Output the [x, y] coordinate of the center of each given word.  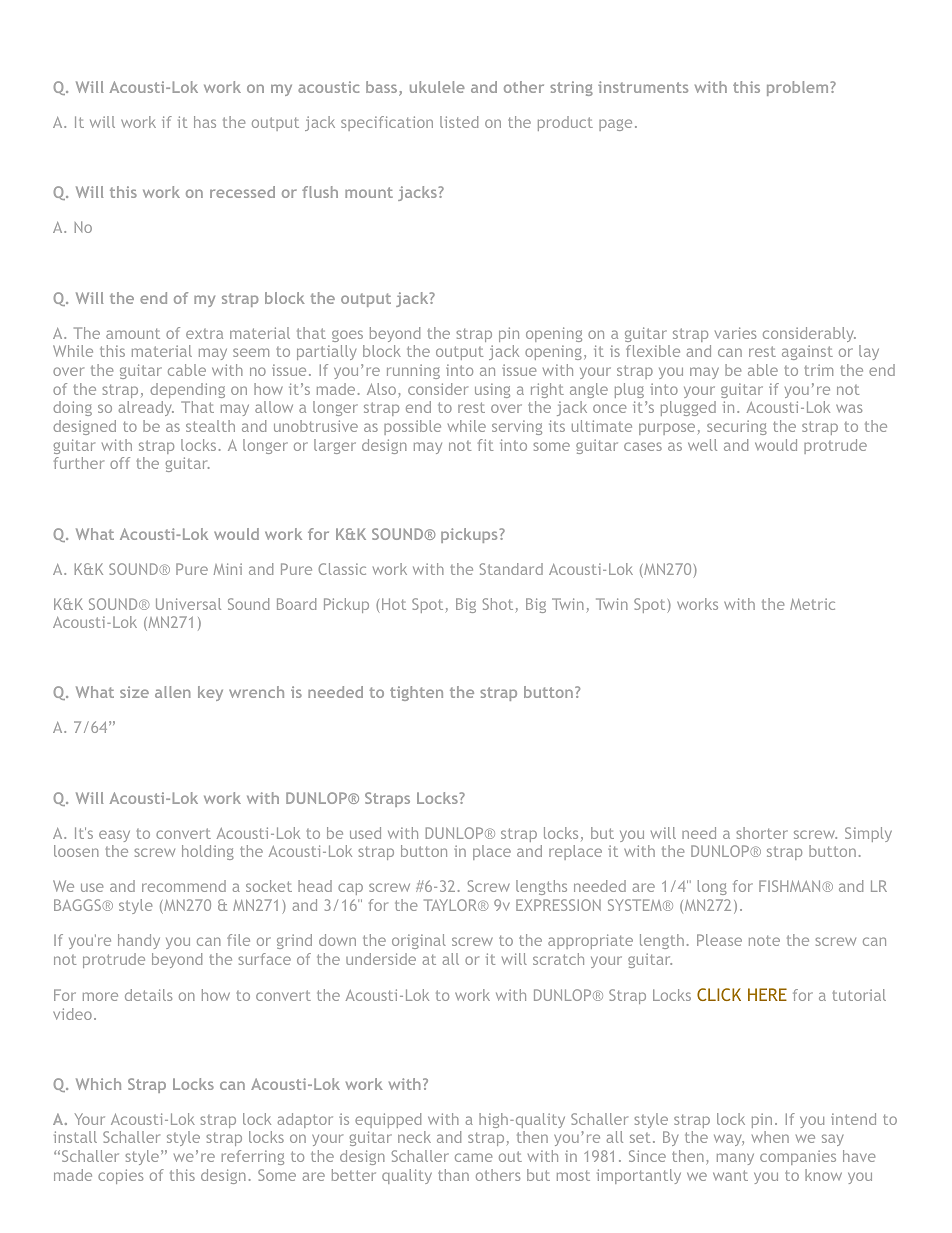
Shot [498, 604]
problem [797, 88]
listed [459, 122]
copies [120, 1176]
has [205, 122]
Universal [188, 604]
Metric [812, 604]
